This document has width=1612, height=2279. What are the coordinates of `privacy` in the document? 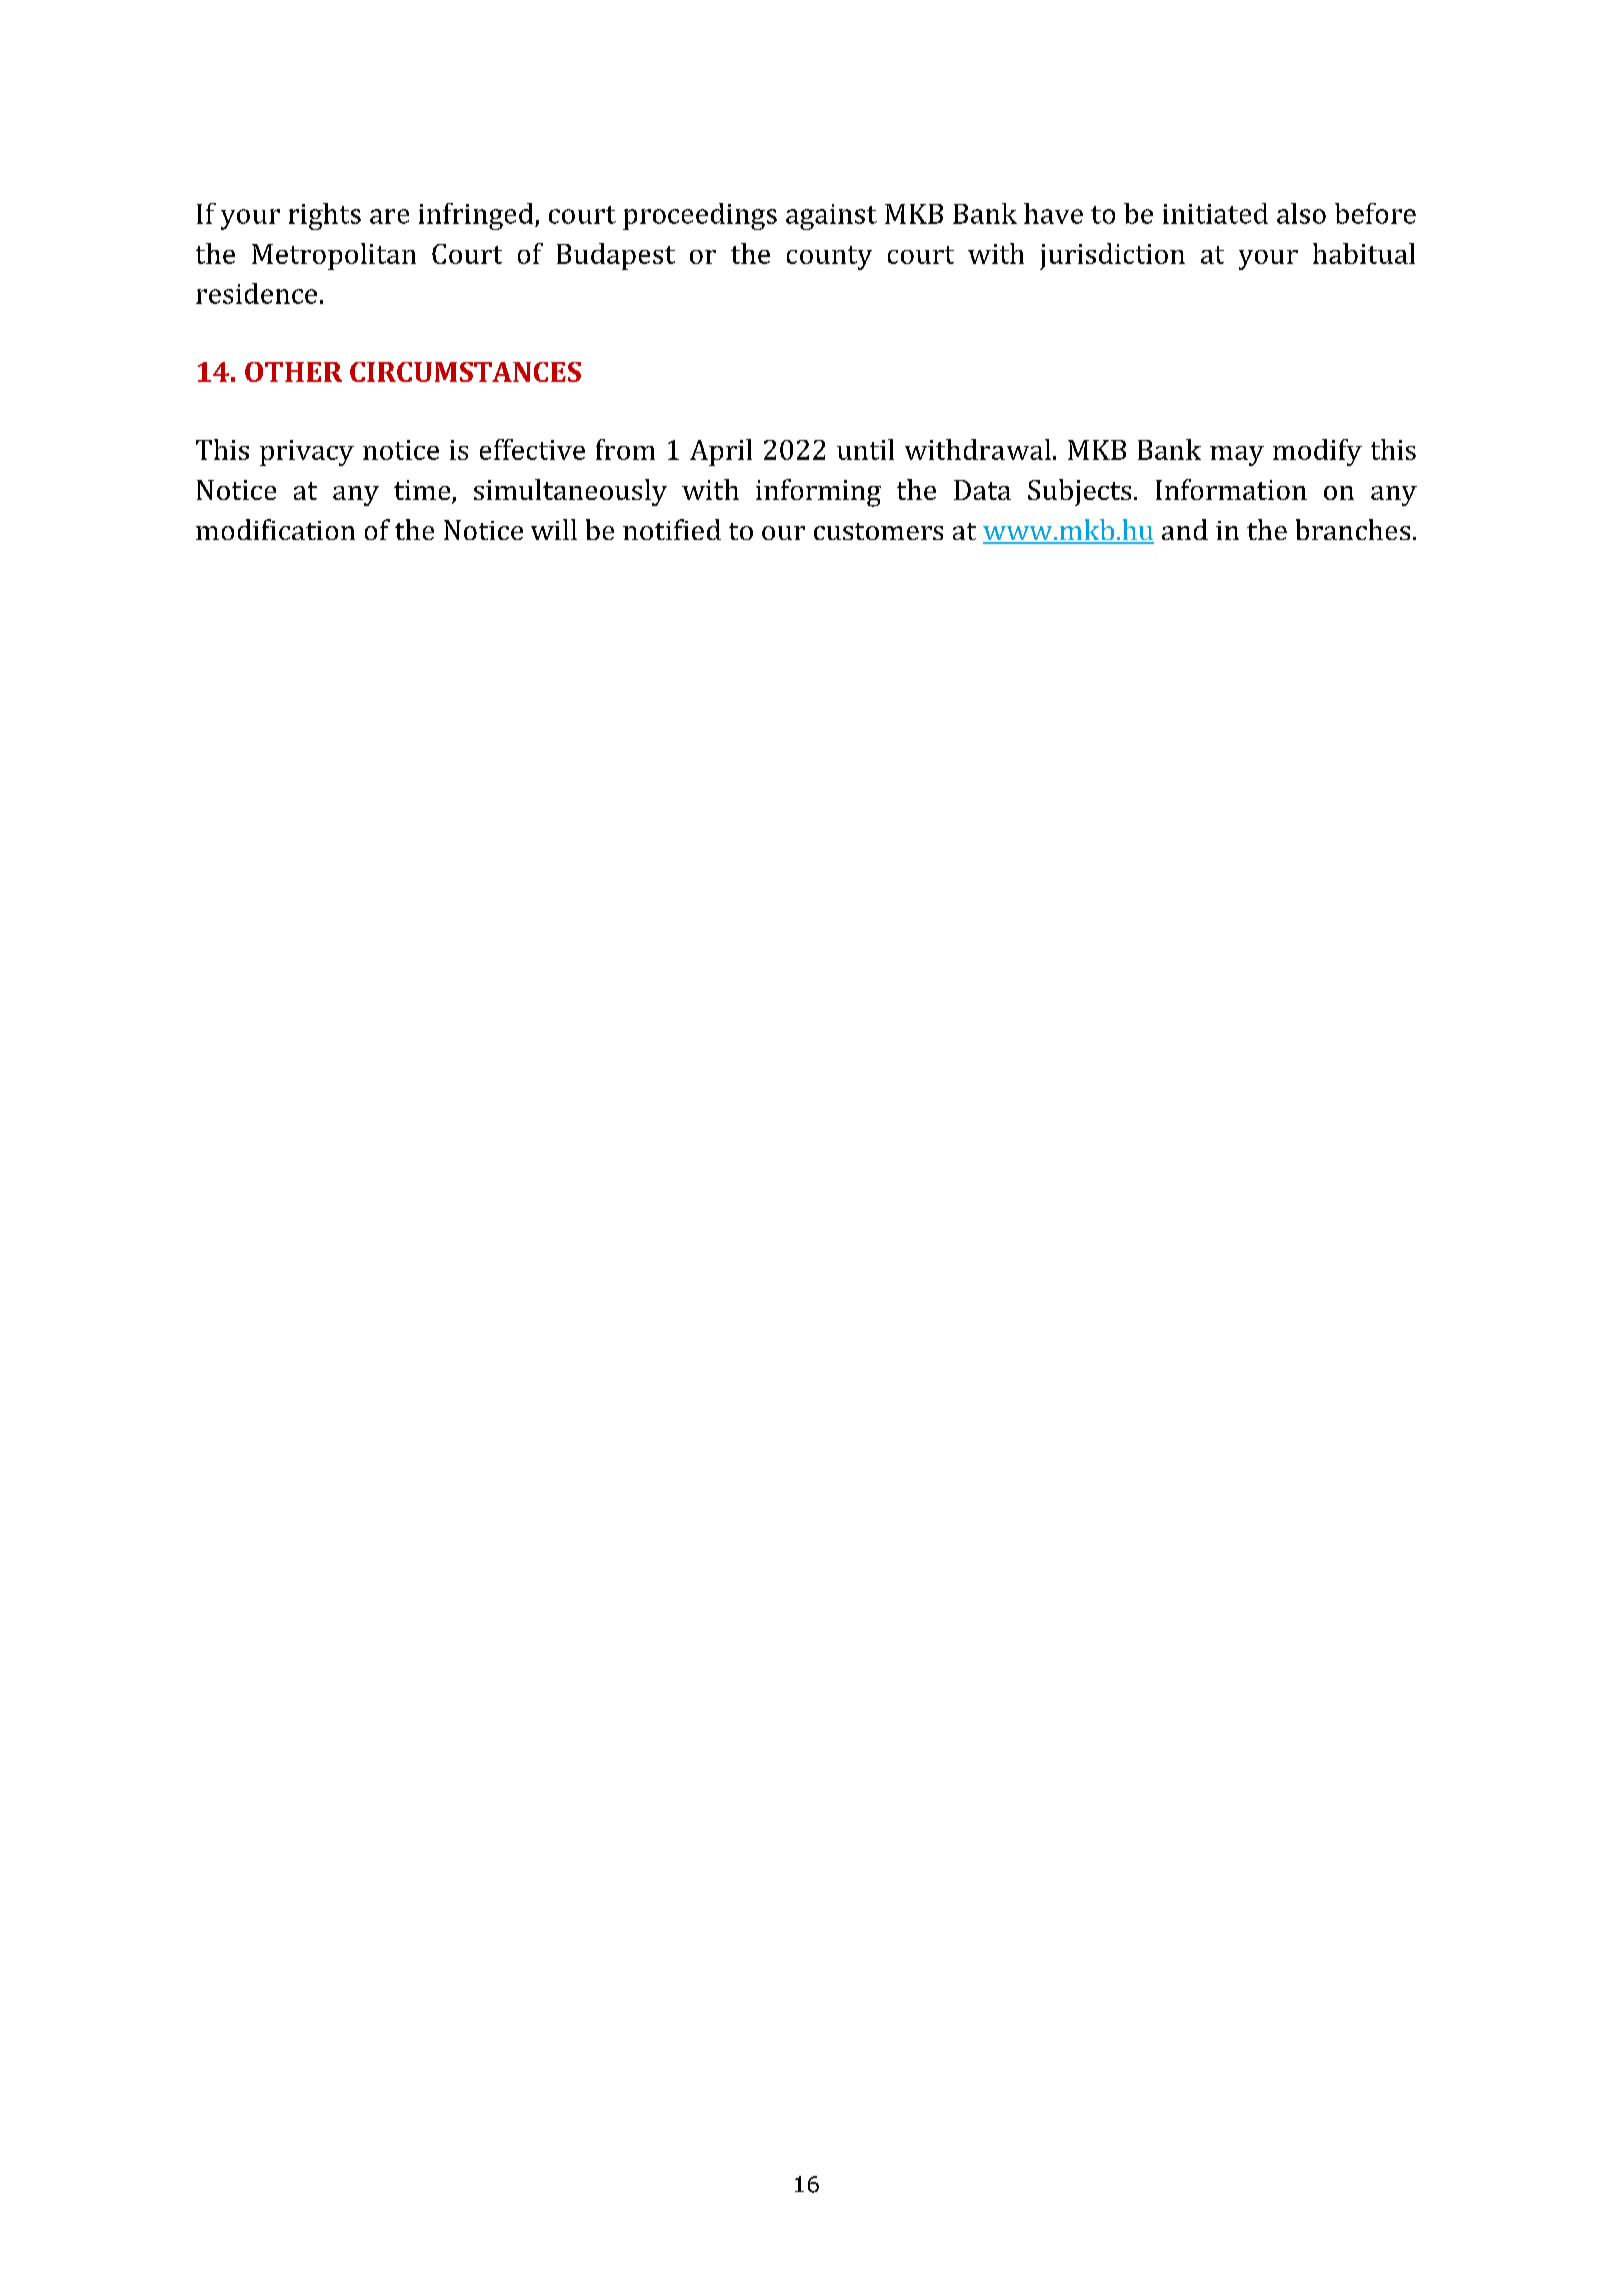 It's located at (307, 453).
